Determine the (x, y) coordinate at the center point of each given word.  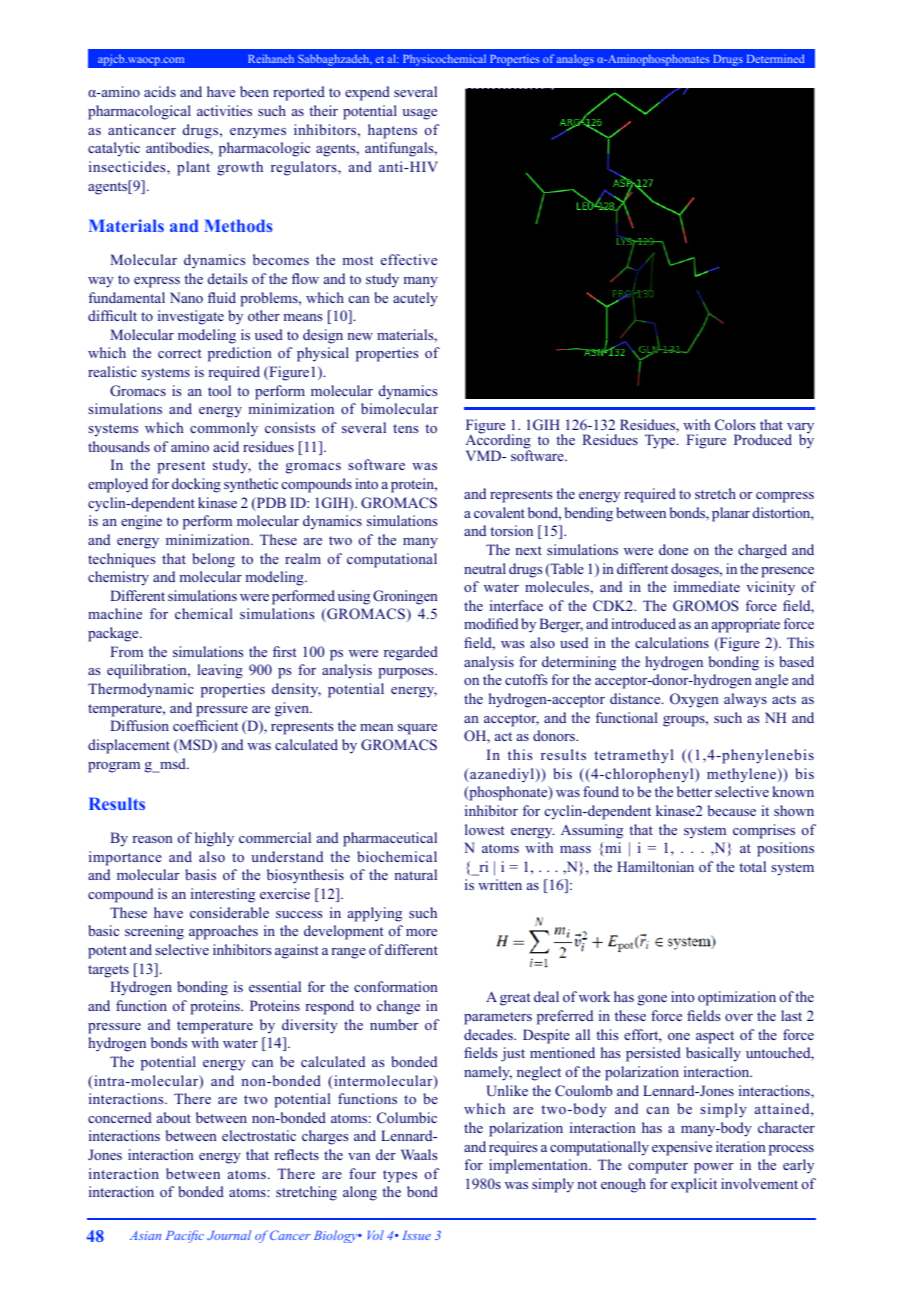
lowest (484, 829)
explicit (694, 1185)
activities (224, 110)
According (498, 442)
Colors (735, 424)
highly (214, 839)
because (732, 810)
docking (196, 485)
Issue (416, 1235)
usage (419, 114)
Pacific (185, 1236)
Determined (775, 58)
